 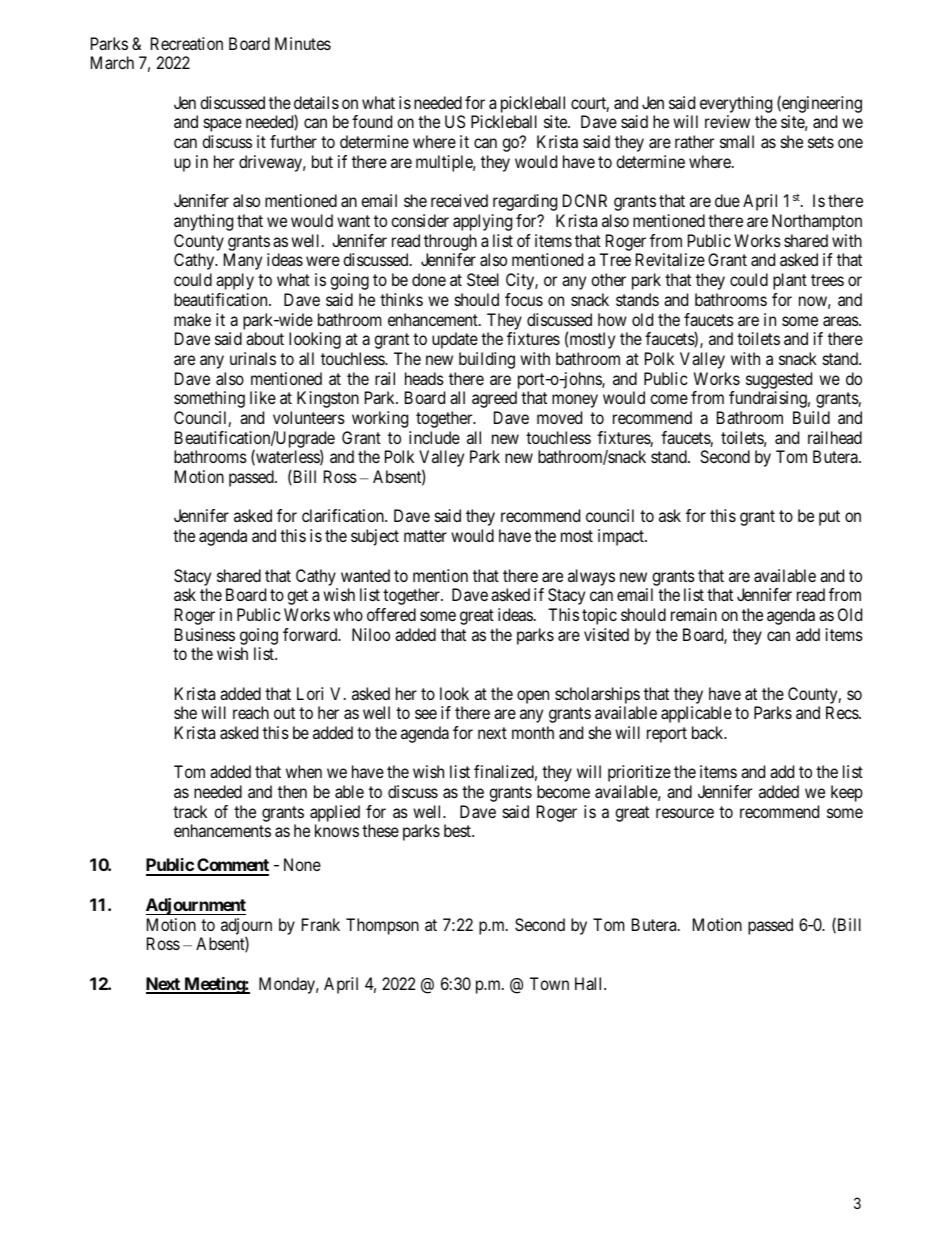 I want to click on month, so click(x=533, y=732).
